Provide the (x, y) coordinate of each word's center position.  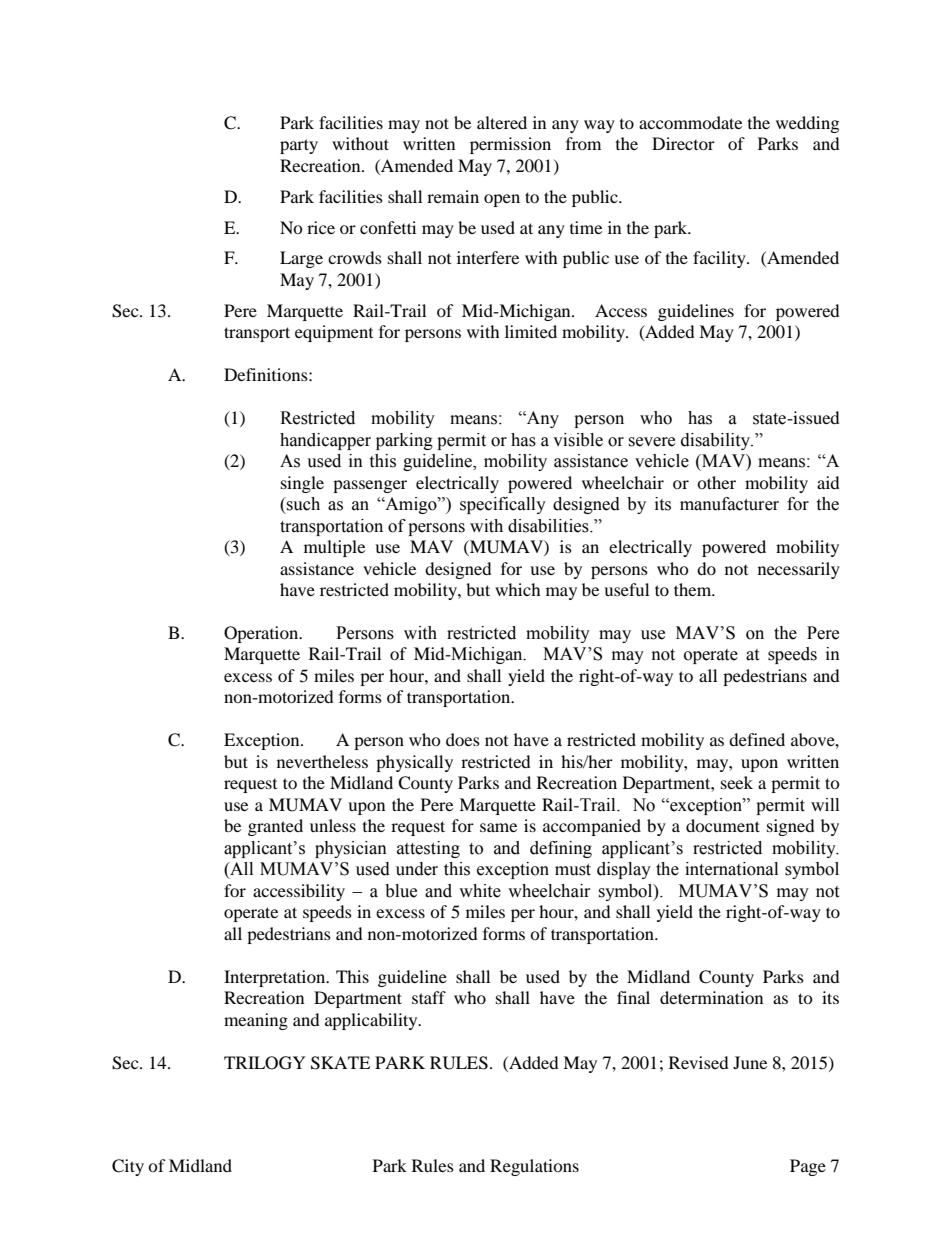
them (694, 589)
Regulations (534, 1167)
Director (683, 143)
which (518, 589)
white (480, 891)
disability (717, 441)
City (128, 1167)
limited (531, 331)
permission (510, 145)
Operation (262, 634)
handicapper (325, 441)
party (299, 146)
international (731, 869)
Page (808, 1167)
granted (275, 827)
